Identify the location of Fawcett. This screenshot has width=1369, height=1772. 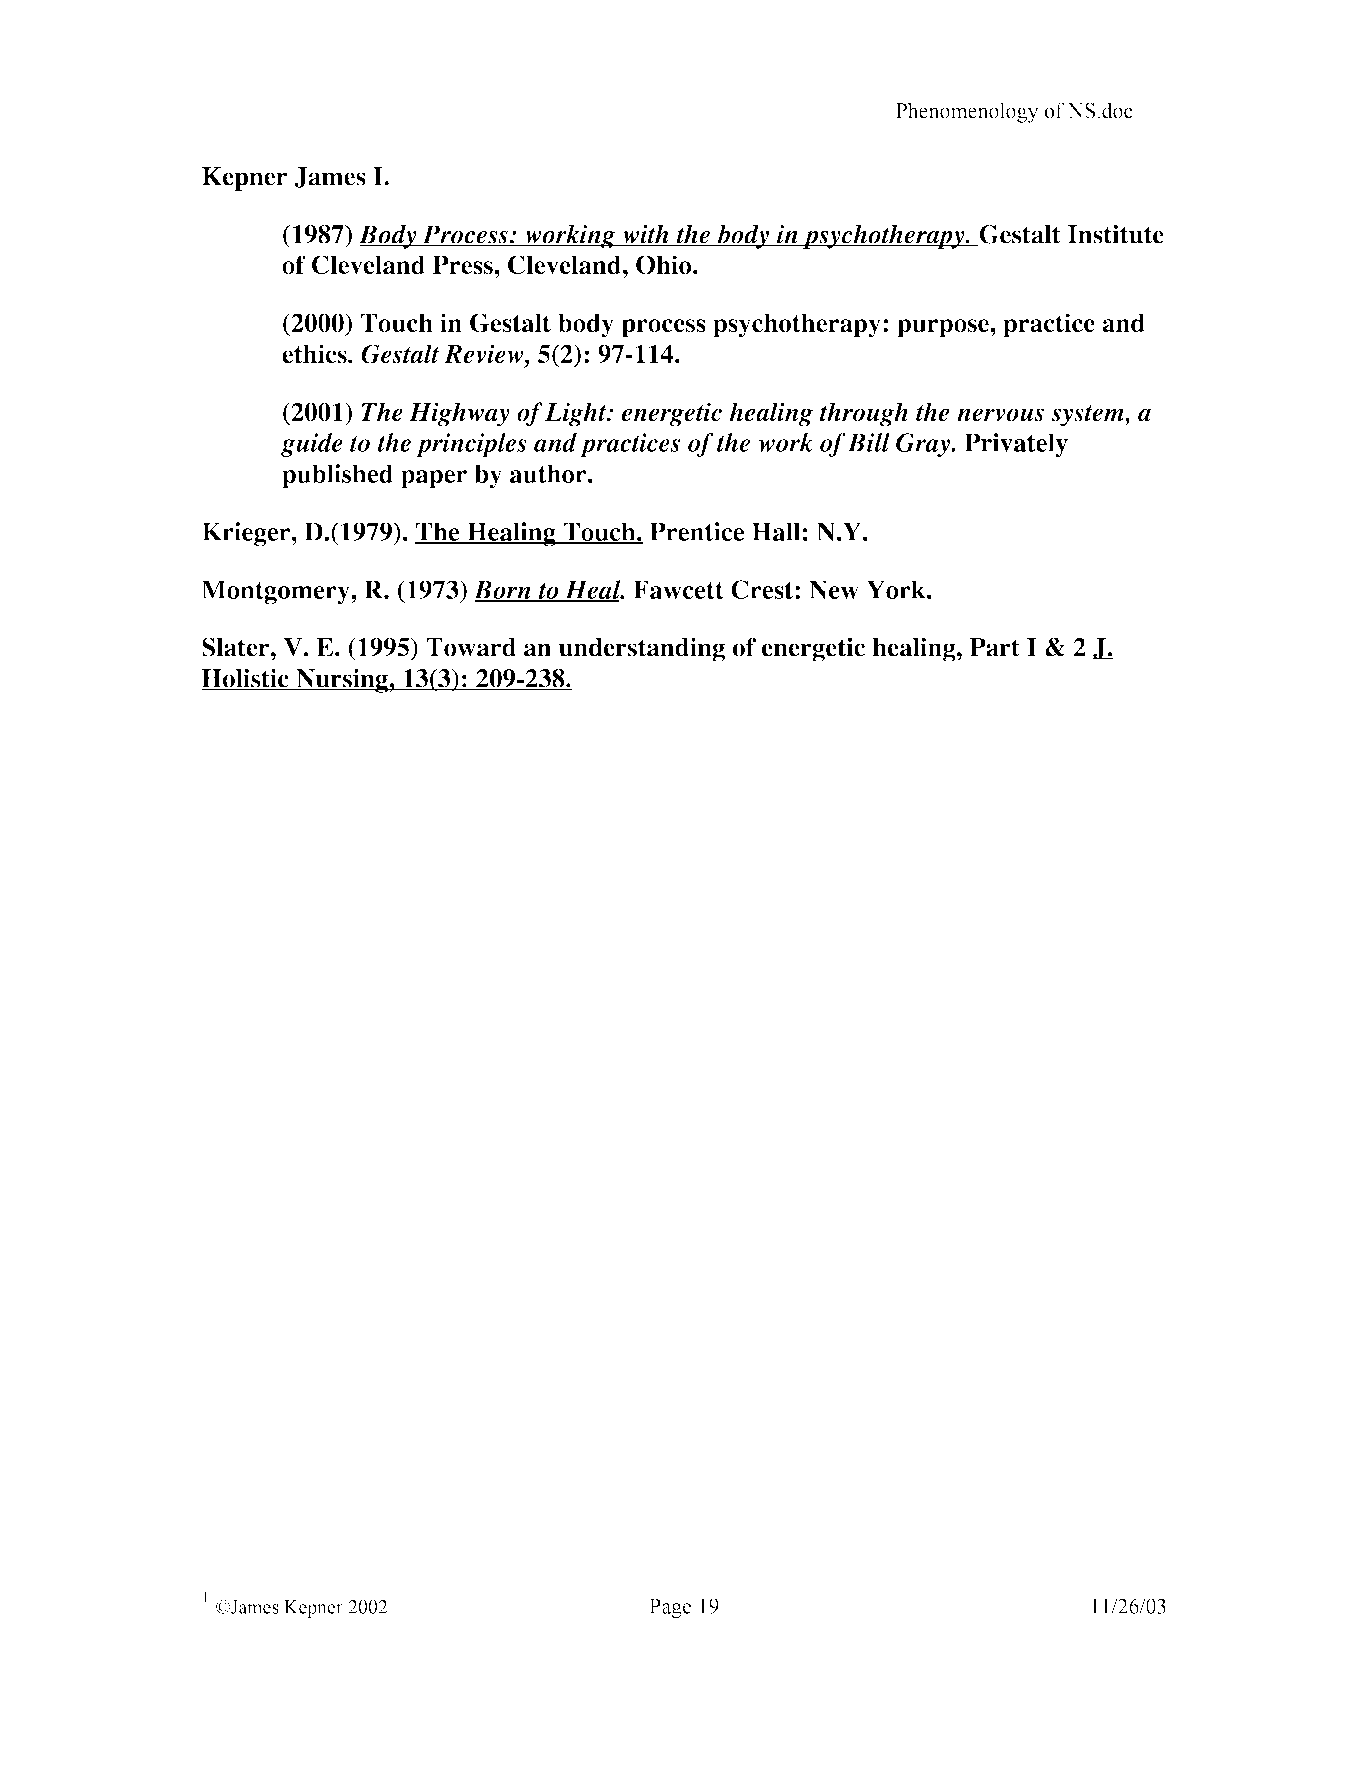
(678, 589).
